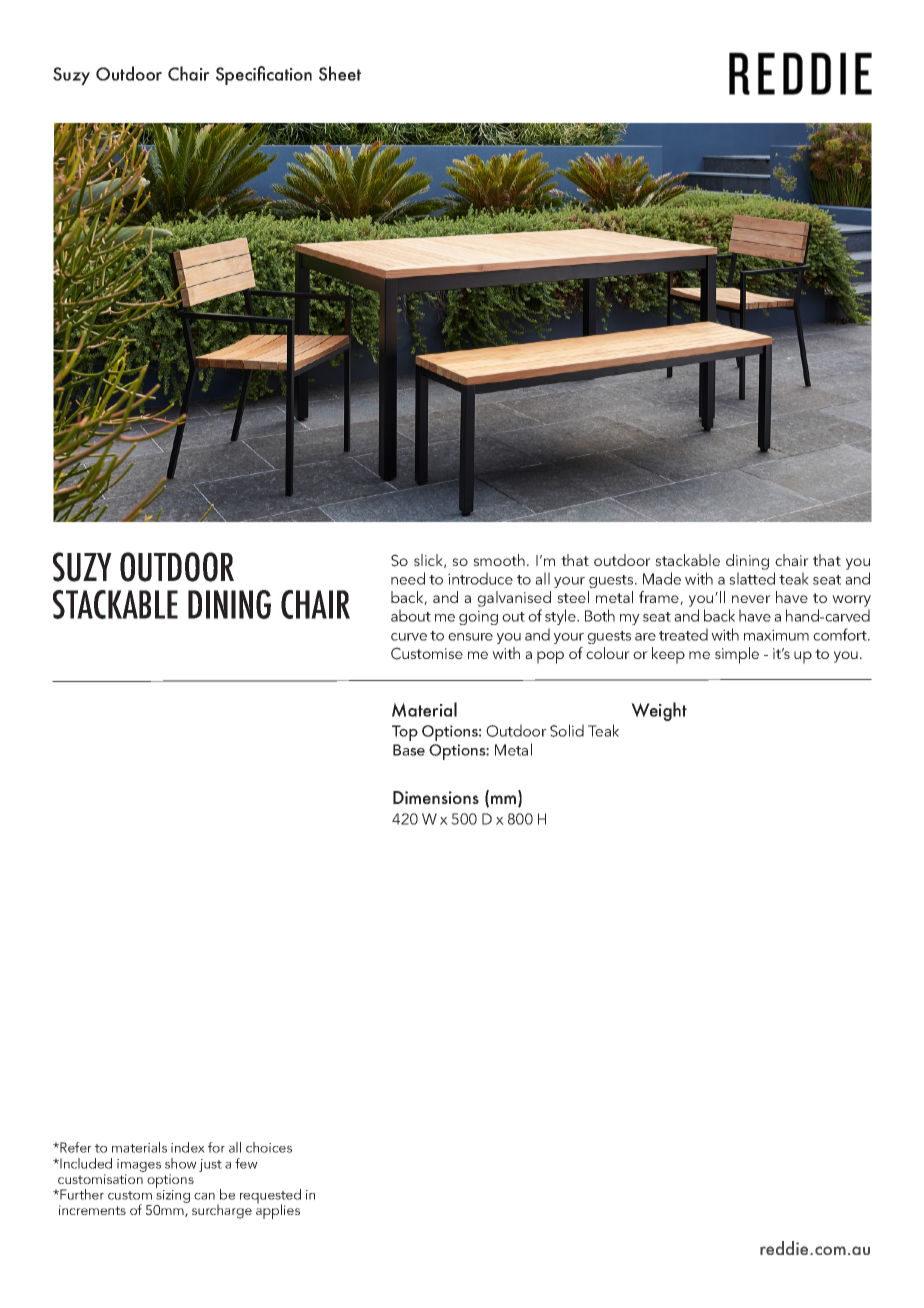 Image resolution: width=924 pixels, height=1308 pixels. What do you see at coordinates (659, 711) in the page?
I see `Weight` at bounding box center [659, 711].
